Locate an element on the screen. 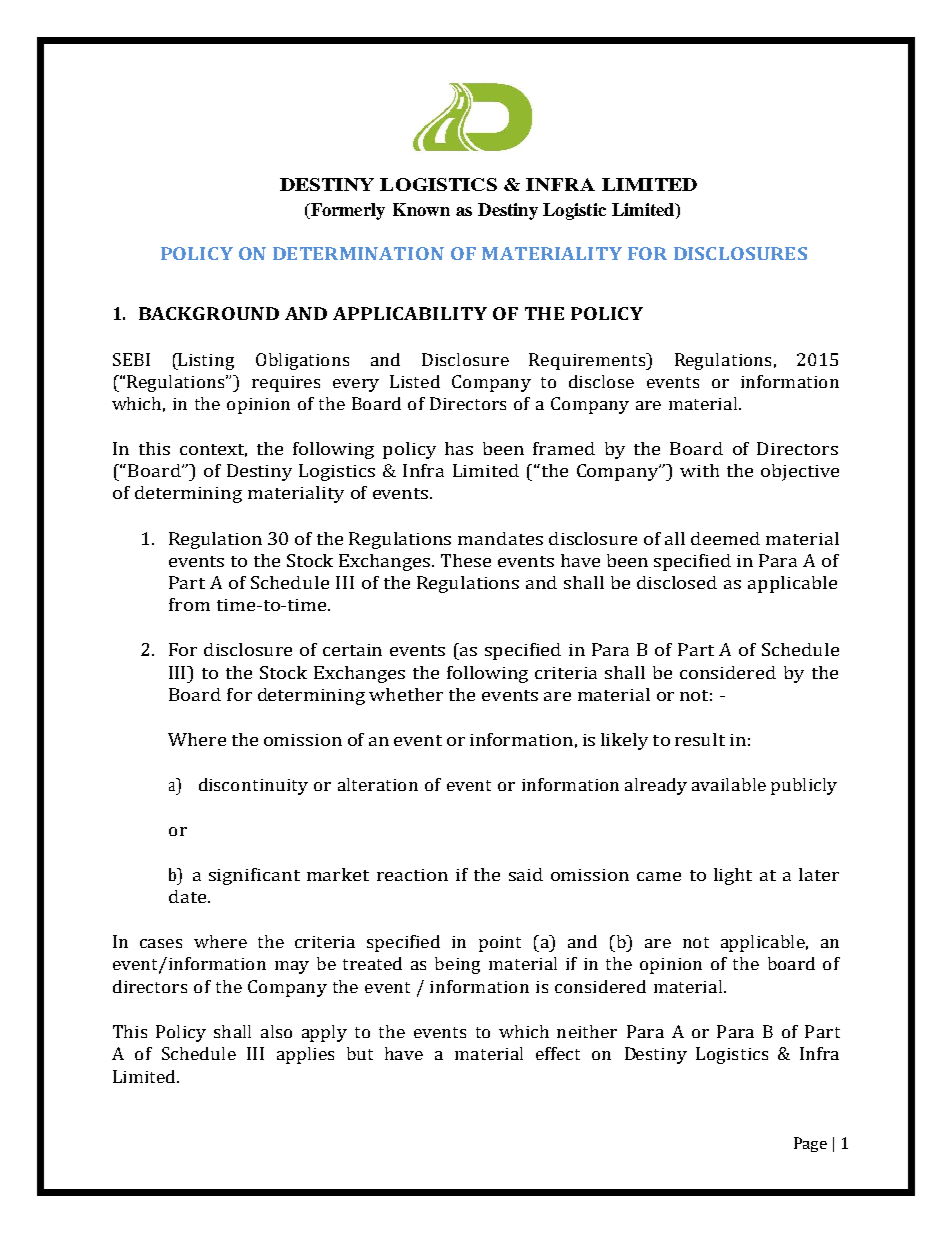 This screenshot has width=952, height=1233. said is located at coordinates (526, 874).
